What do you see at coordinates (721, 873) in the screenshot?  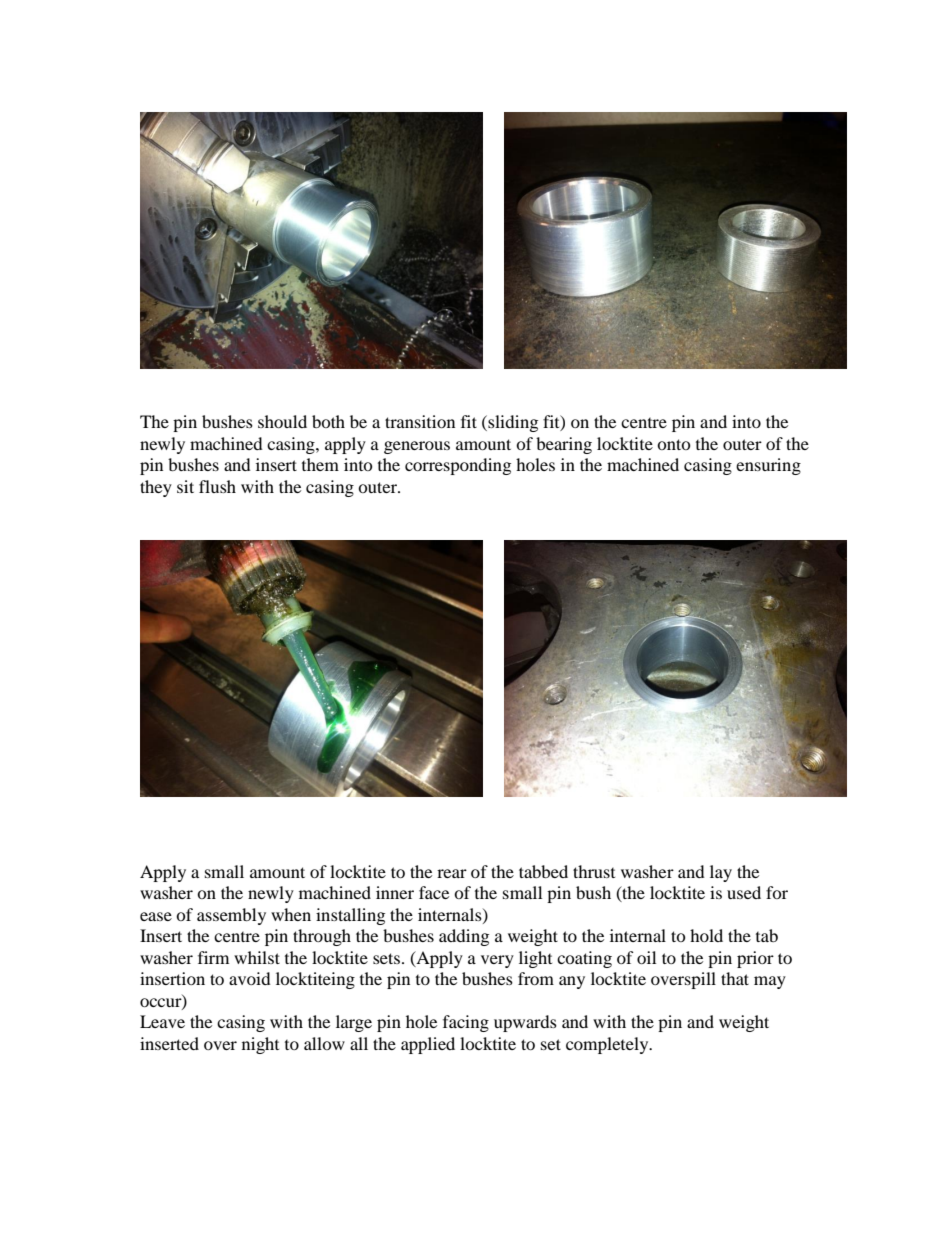 I see `lay` at bounding box center [721, 873].
